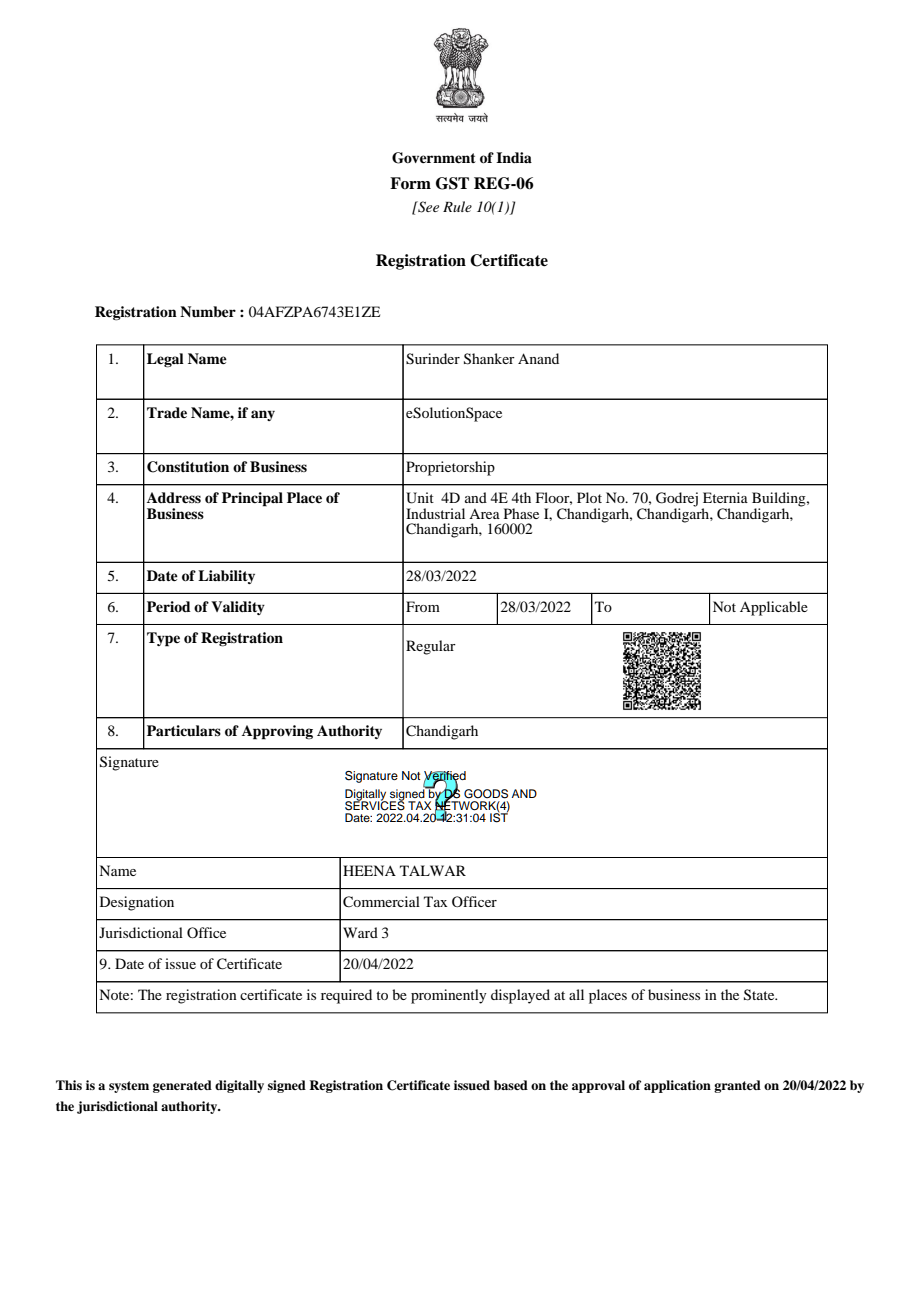 Image resolution: width=924 pixels, height=1308 pixels. What do you see at coordinates (208, 311) in the page?
I see `Number` at bounding box center [208, 311].
